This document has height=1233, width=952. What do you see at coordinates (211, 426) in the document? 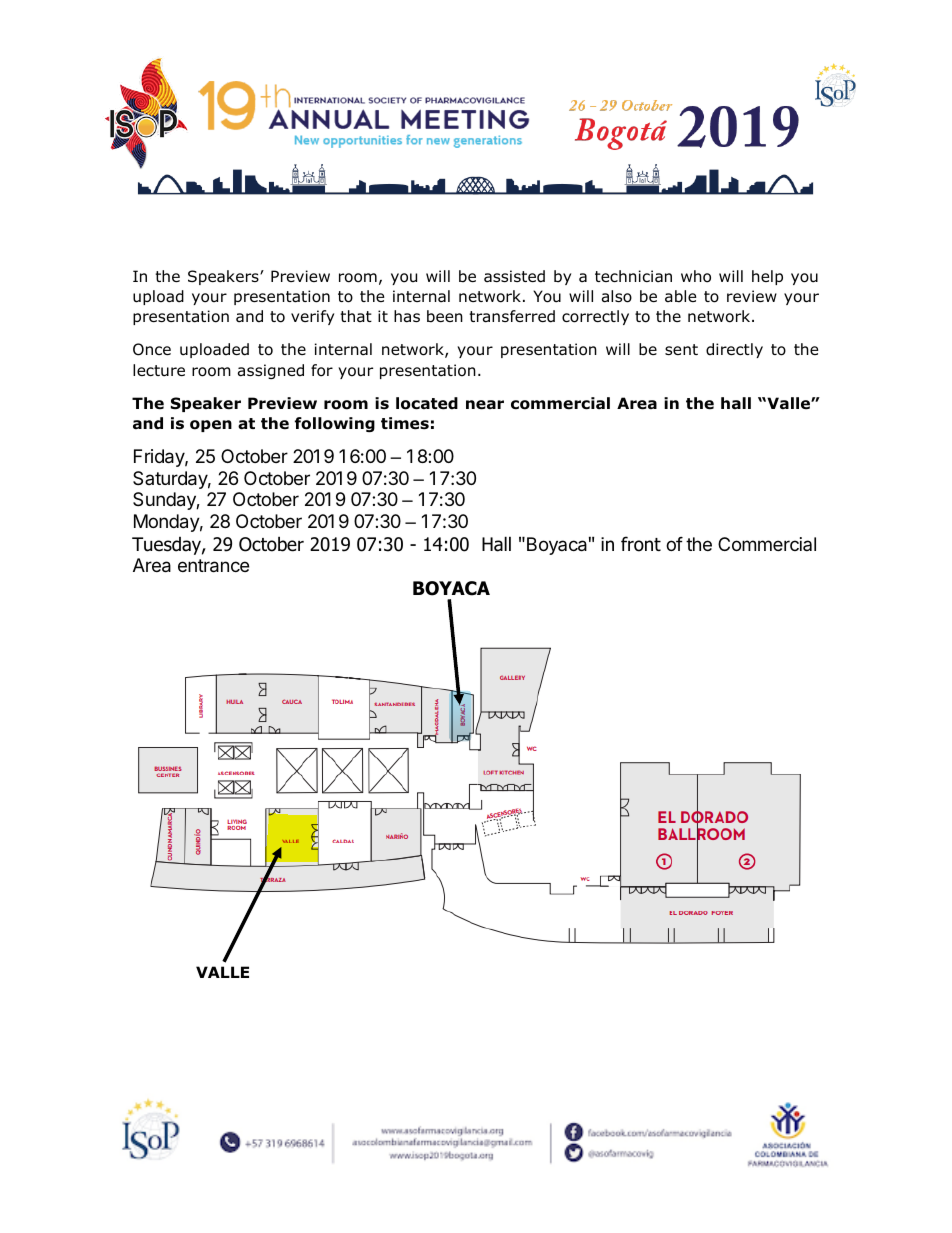
I see `open` at bounding box center [211, 426].
